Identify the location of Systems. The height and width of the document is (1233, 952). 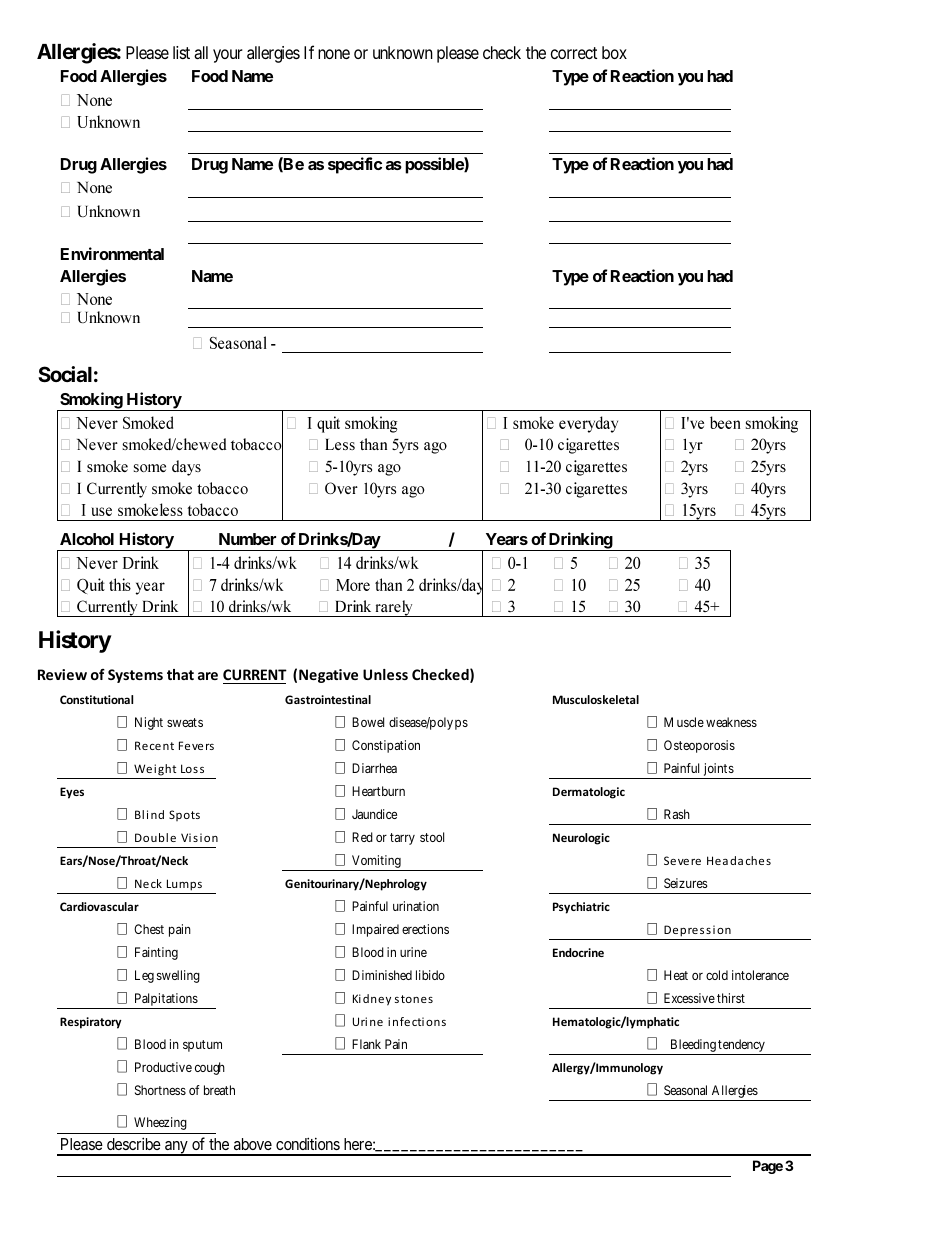
(135, 676).
